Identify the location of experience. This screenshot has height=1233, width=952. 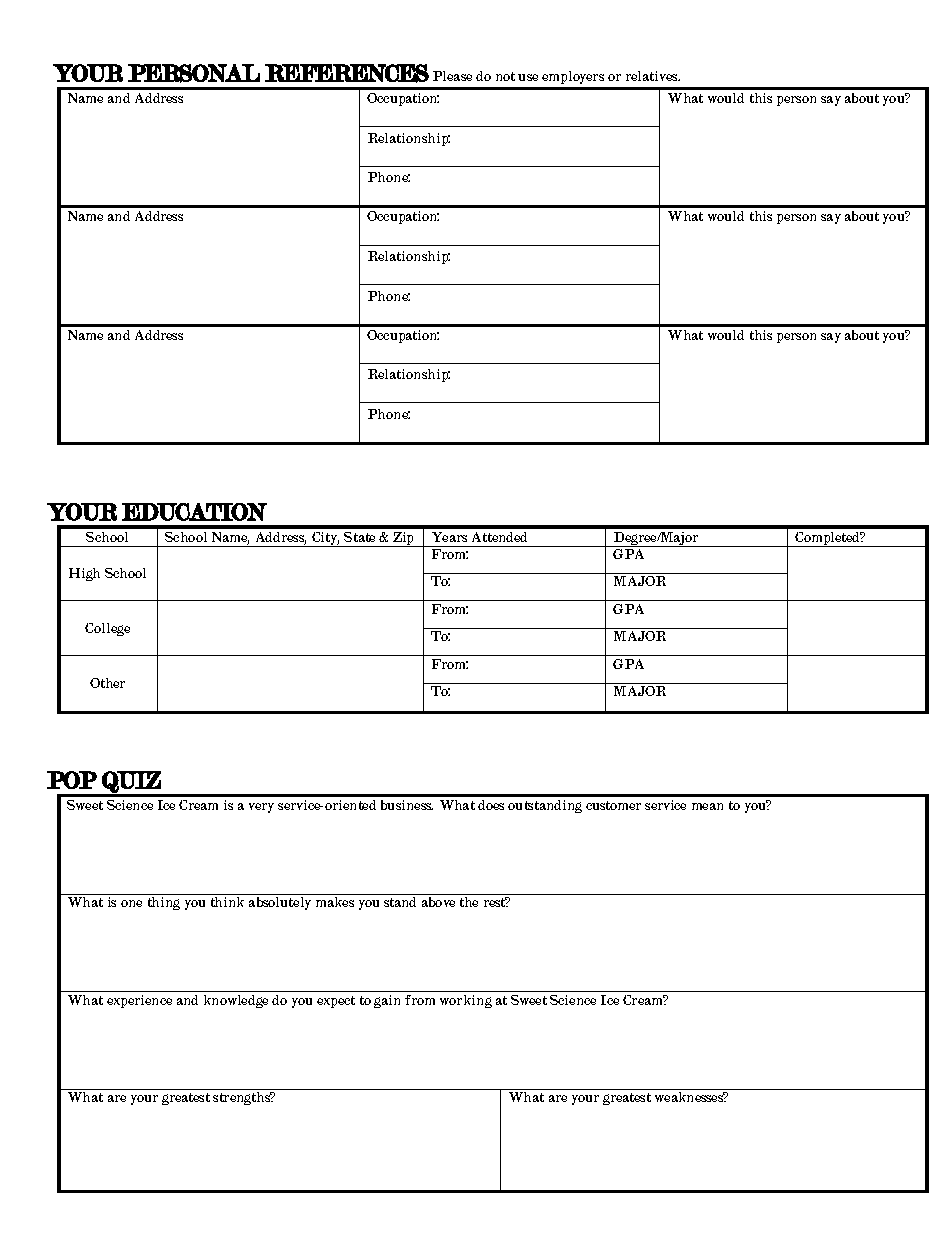
(139, 1001).
